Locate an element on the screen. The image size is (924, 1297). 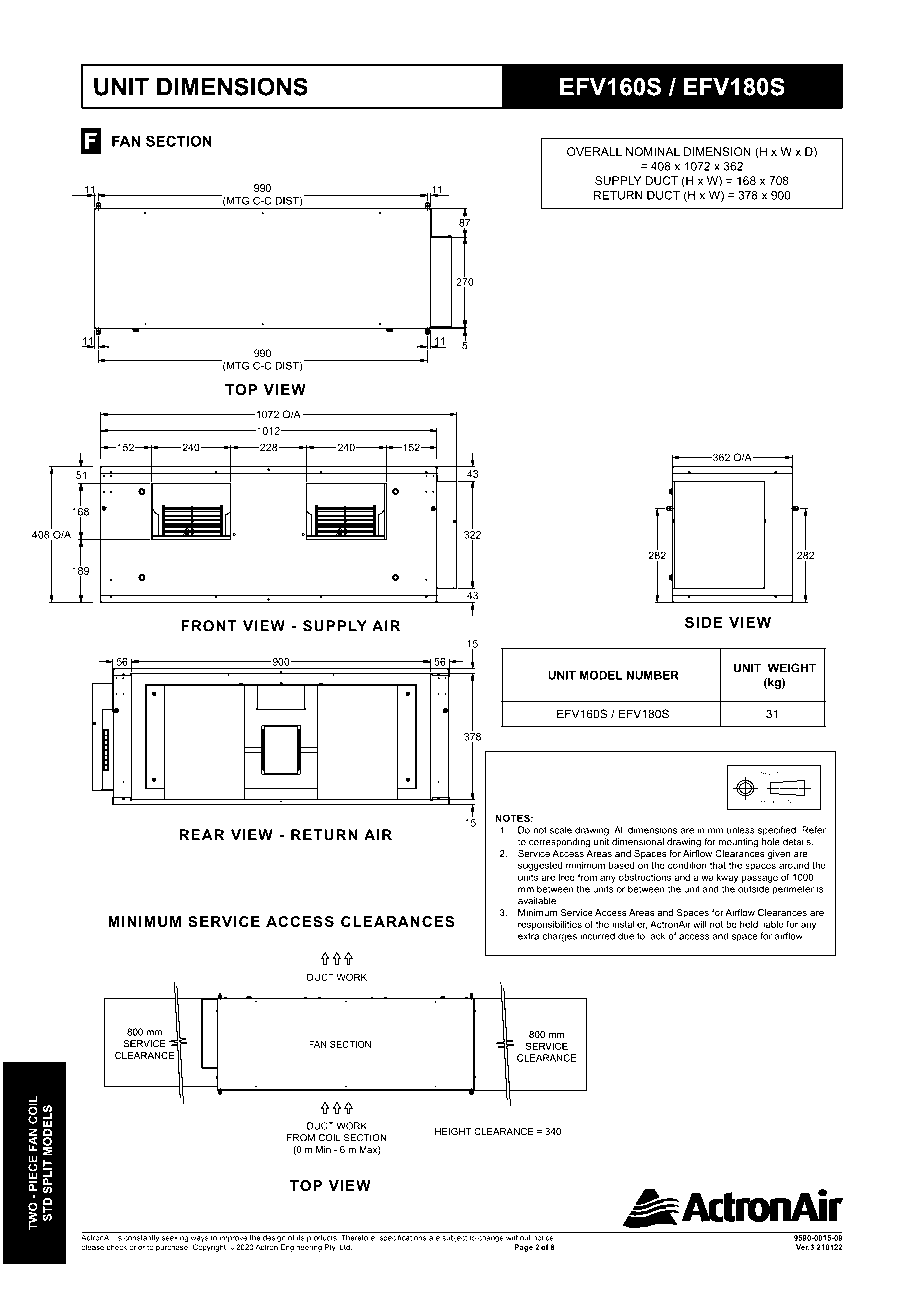
NUMBER is located at coordinates (653, 675).
